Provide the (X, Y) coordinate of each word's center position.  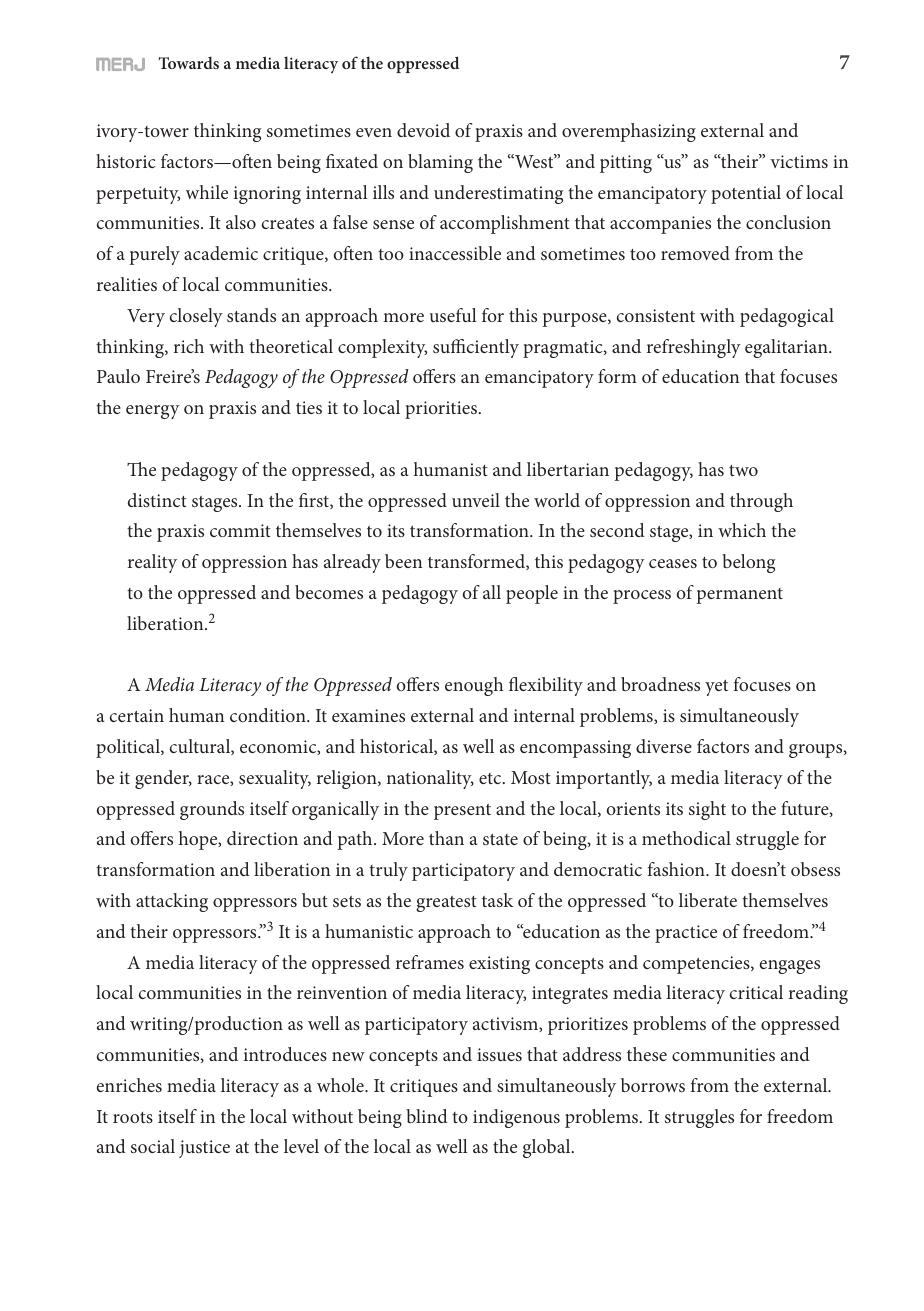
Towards (189, 63)
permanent (739, 596)
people (532, 594)
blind (427, 1116)
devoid (423, 130)
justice (204, 1149)
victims (799, 161)
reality (152, 563)
